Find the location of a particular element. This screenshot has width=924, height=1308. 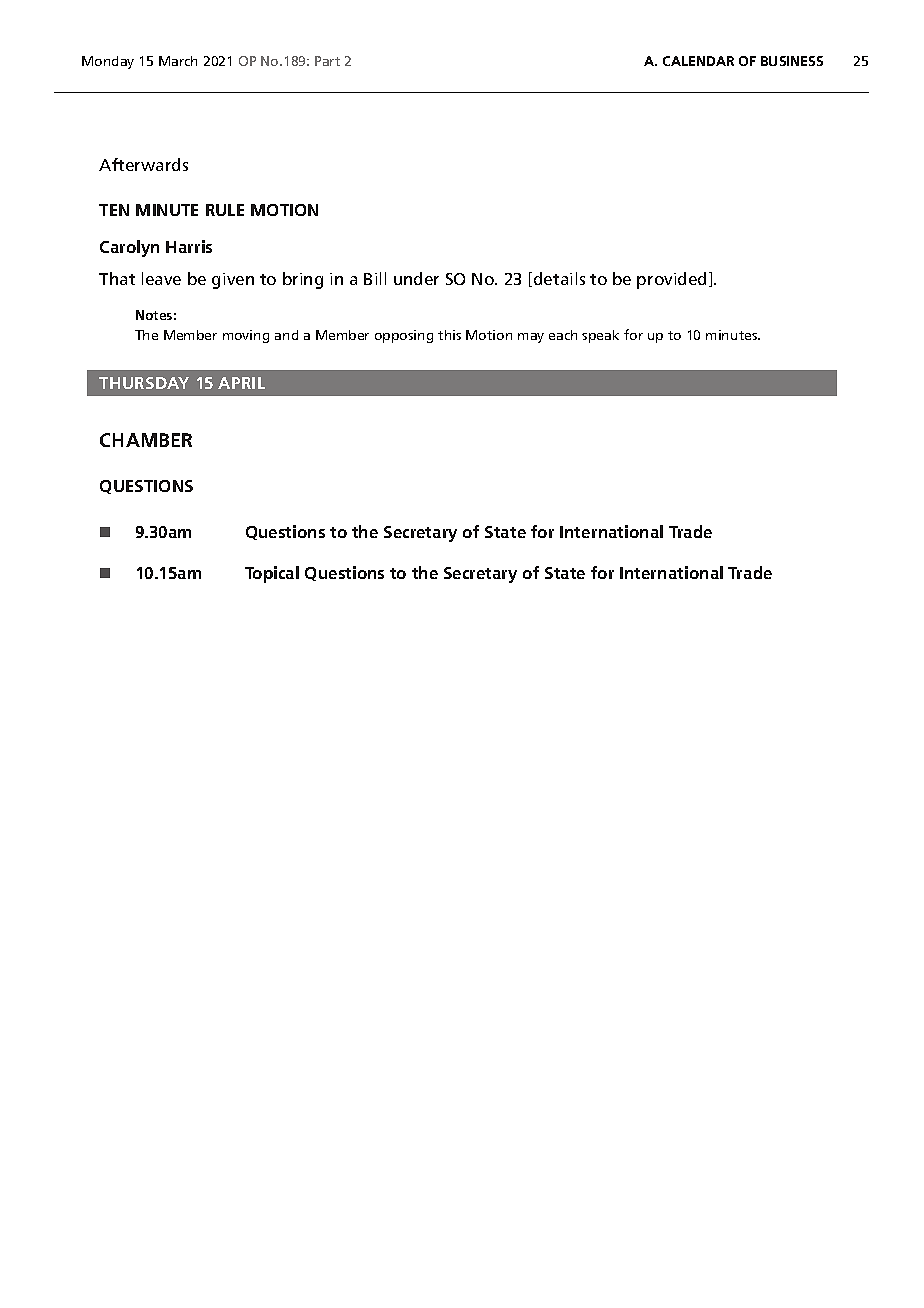

CHAMBER is located at coordinates (146, 440).
